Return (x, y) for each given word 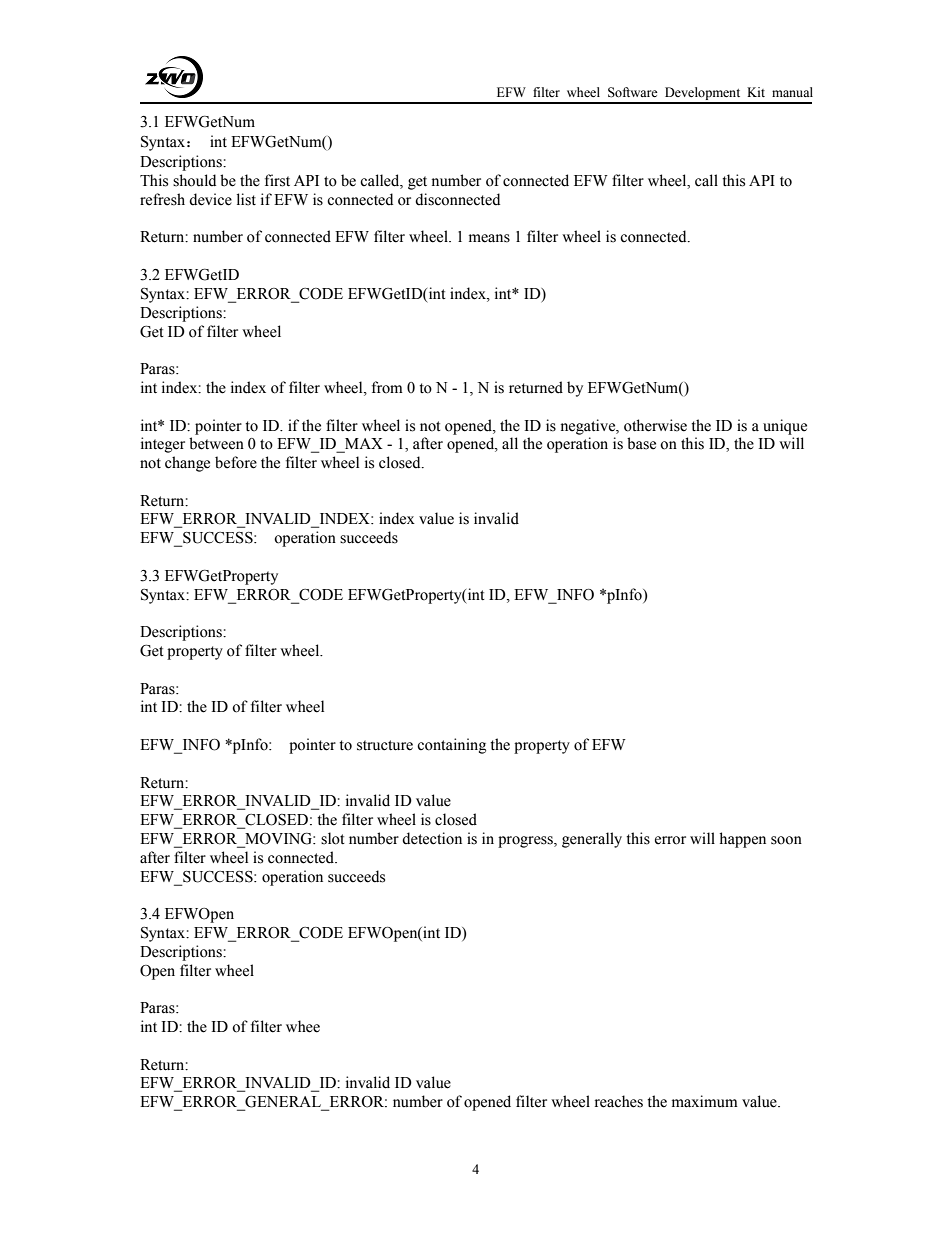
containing (451, 746)
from (387, 387)
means (489, 238)
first (277, 180)
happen (742, 840)
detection (432, 838)
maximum (705, 1101)
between (216, 443)
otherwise (655, 425)
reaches (619, 1101)
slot (333, 838)
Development (703, 95)
